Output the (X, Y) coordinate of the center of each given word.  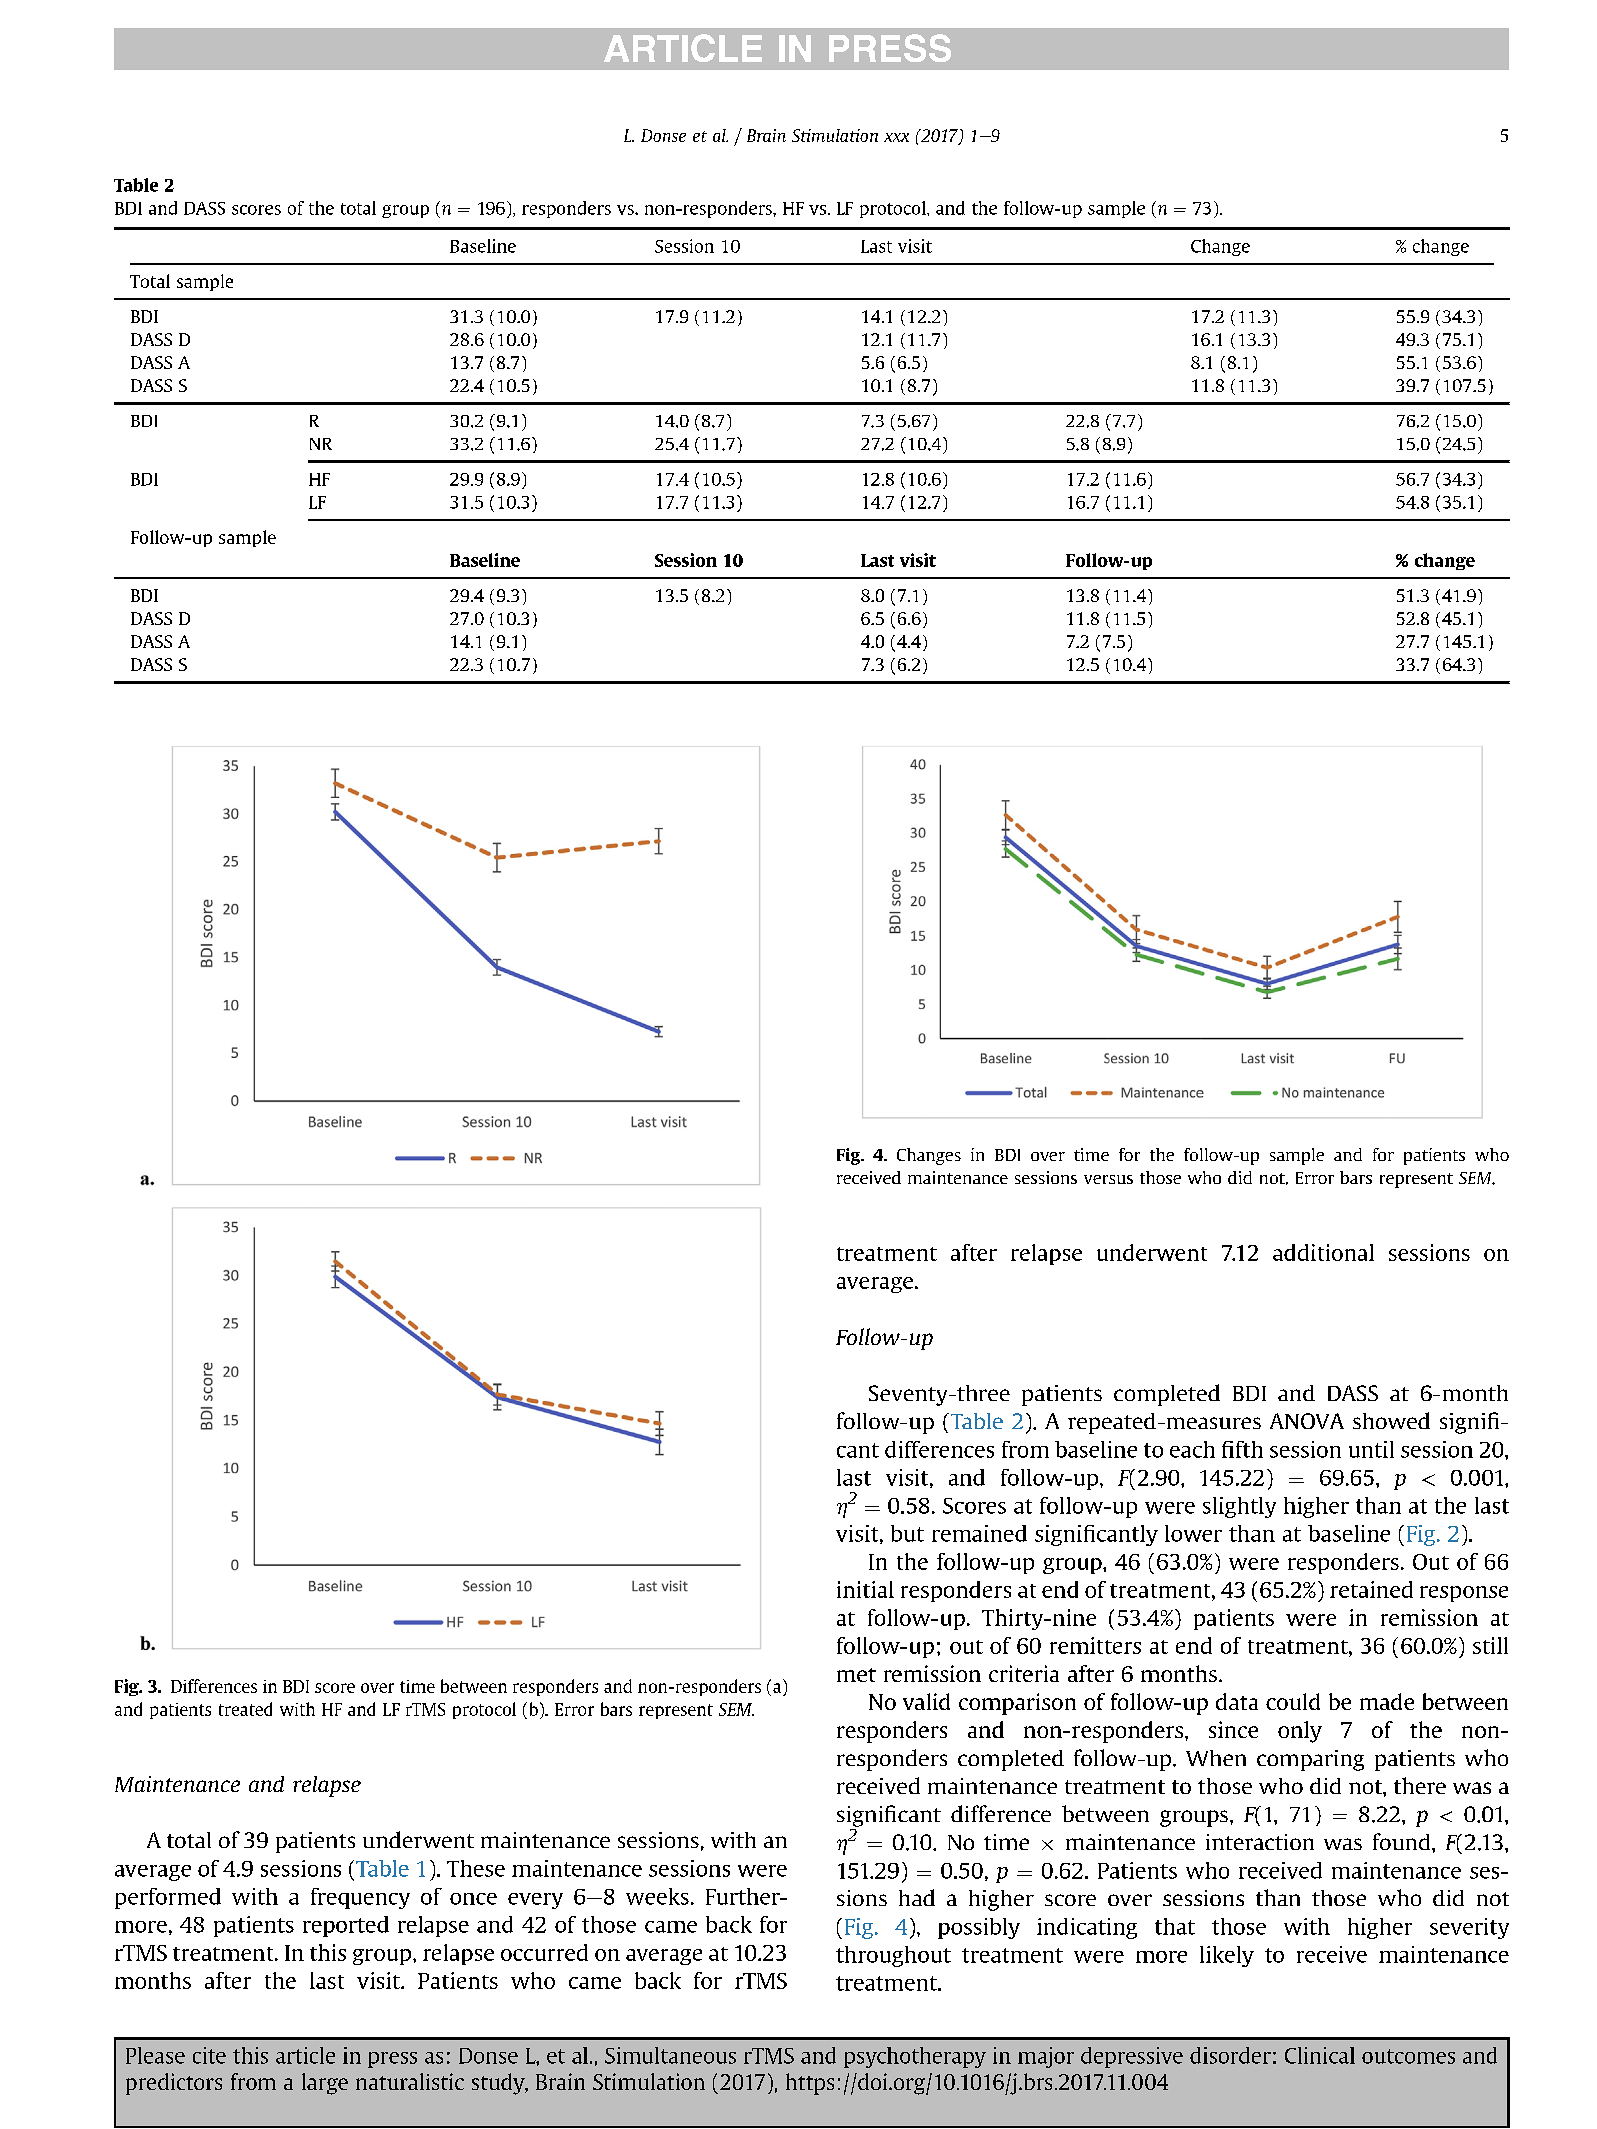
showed (1391, 1420)
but (907, 1533)
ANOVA (1307, 1421)
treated (245, 1709)
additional (1323, 1252)
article (305, 2055)
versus (1108, 1179)
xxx (896, 137)
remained (979, 1533)
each (1192, 1449)
